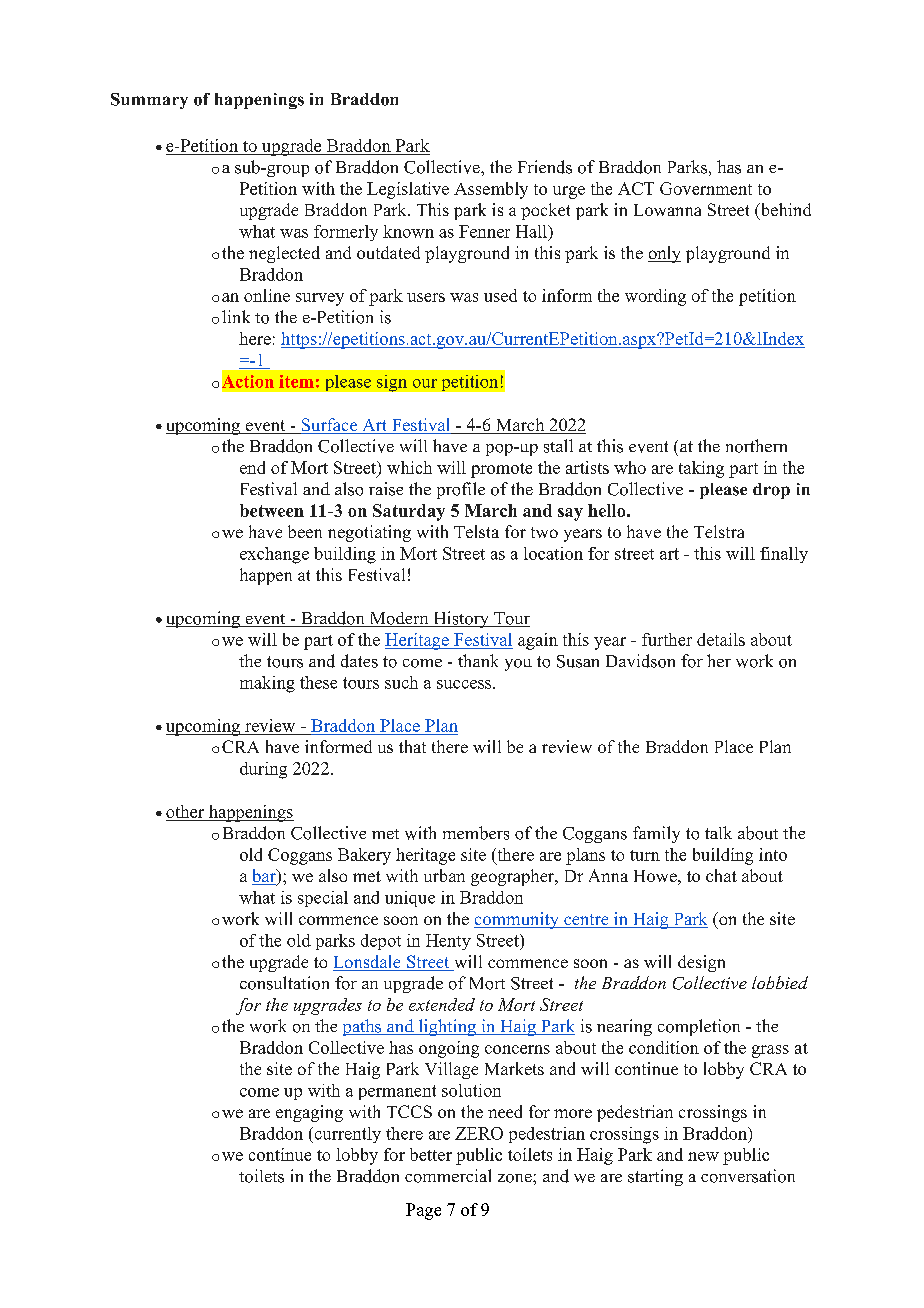  What do you see at coordinates (265, 877) in the screenshot?
I see `bar` at bounding box center [265, 877].
